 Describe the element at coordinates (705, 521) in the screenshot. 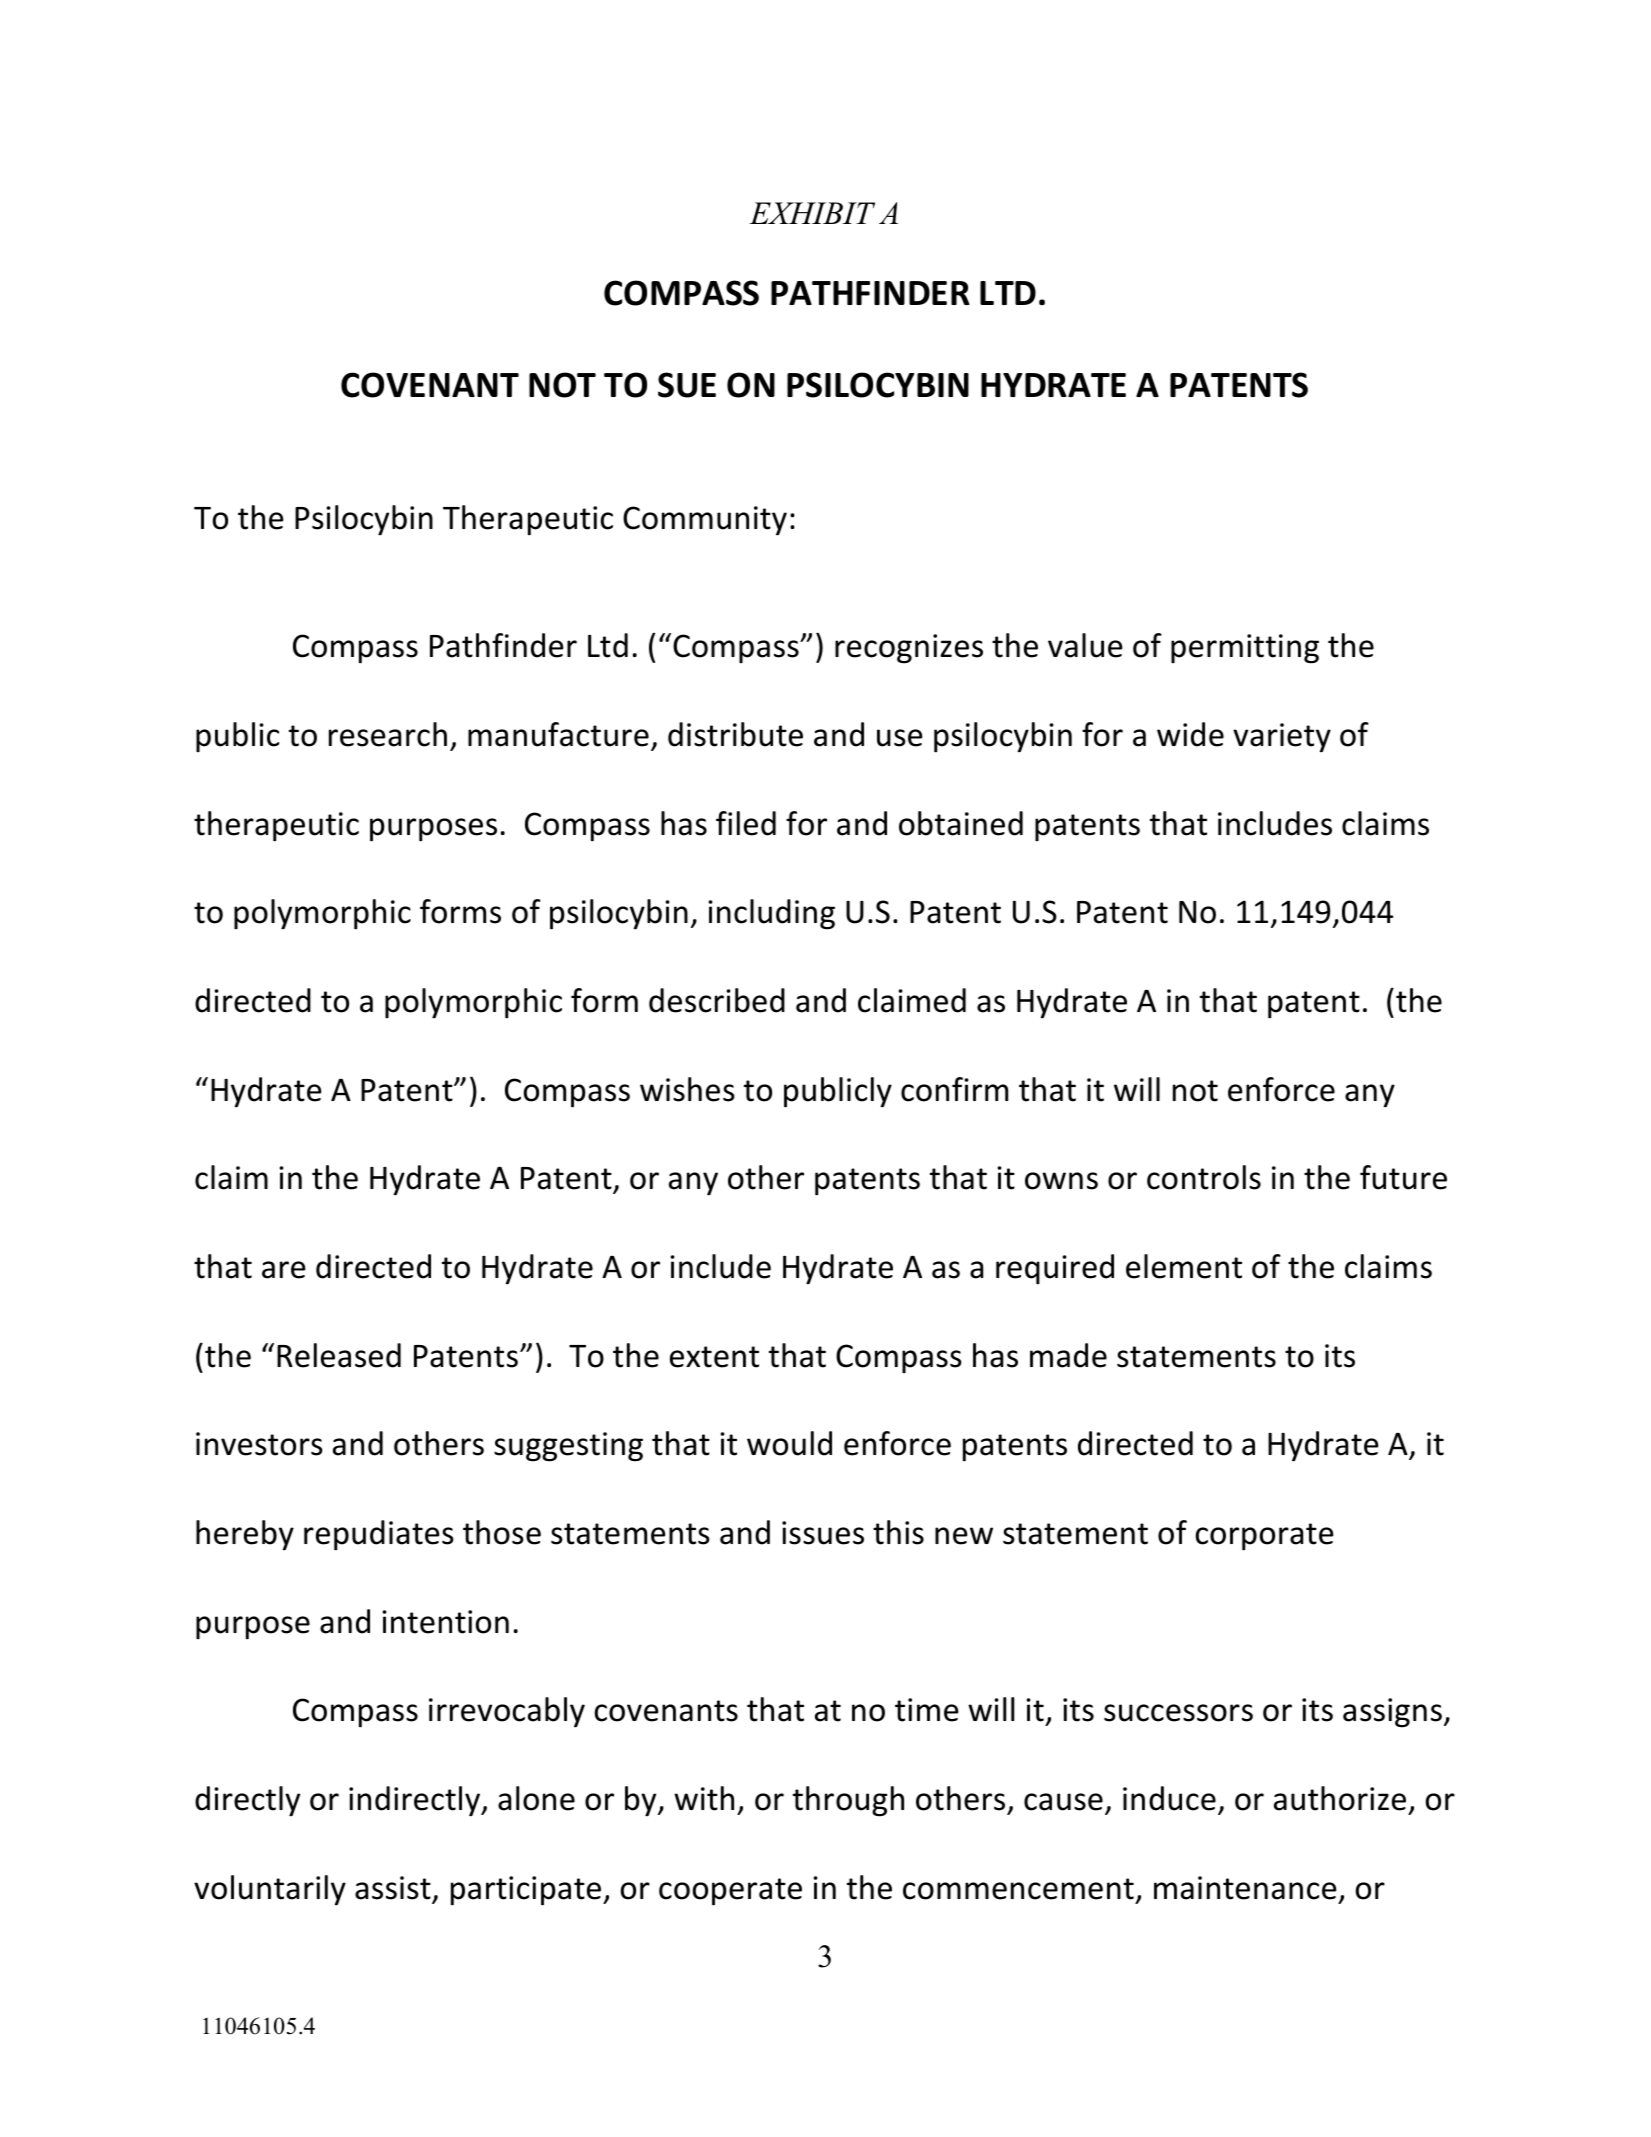

I see `Community` at that location.
